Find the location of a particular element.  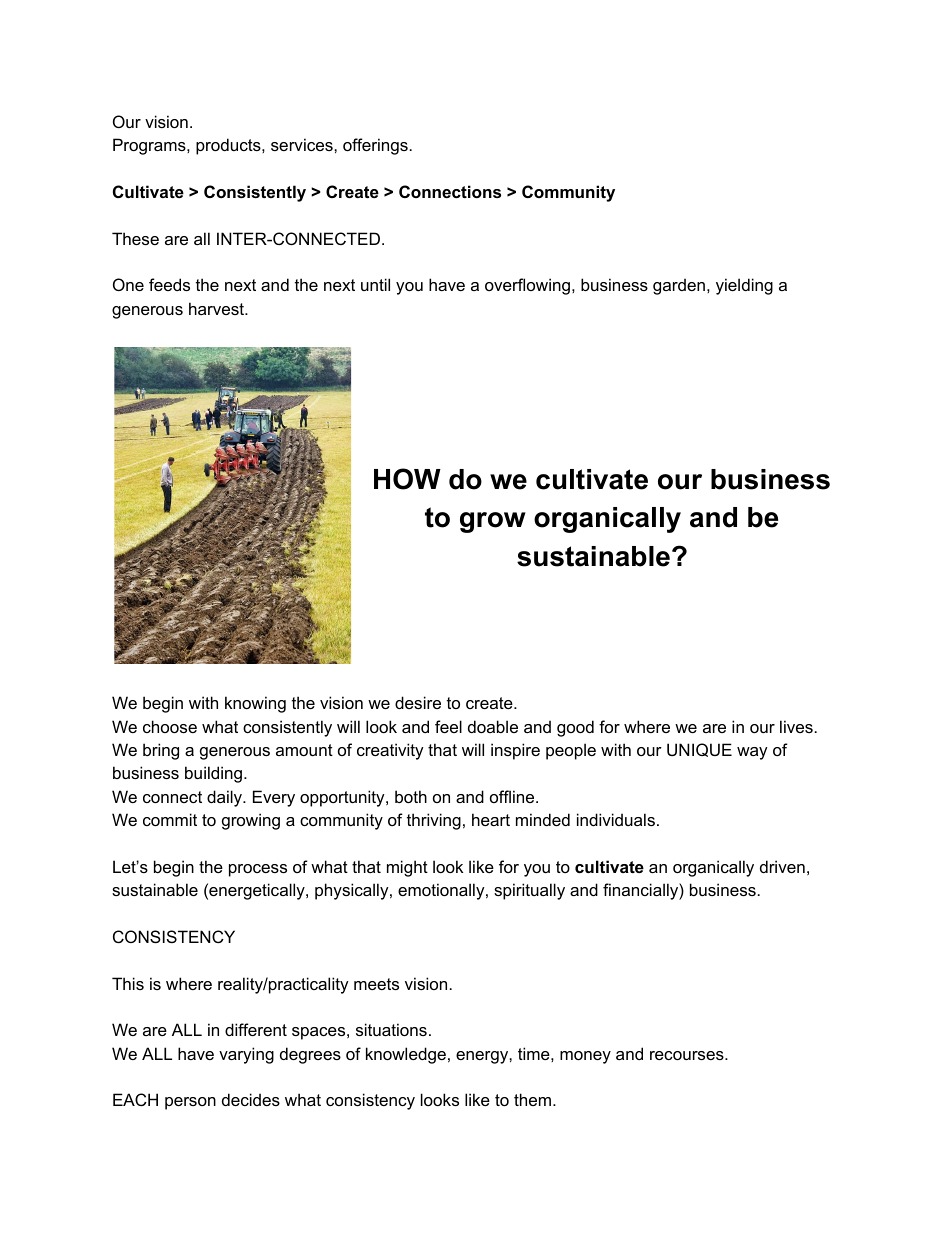

offerings is located at coordinates (375, 146).
